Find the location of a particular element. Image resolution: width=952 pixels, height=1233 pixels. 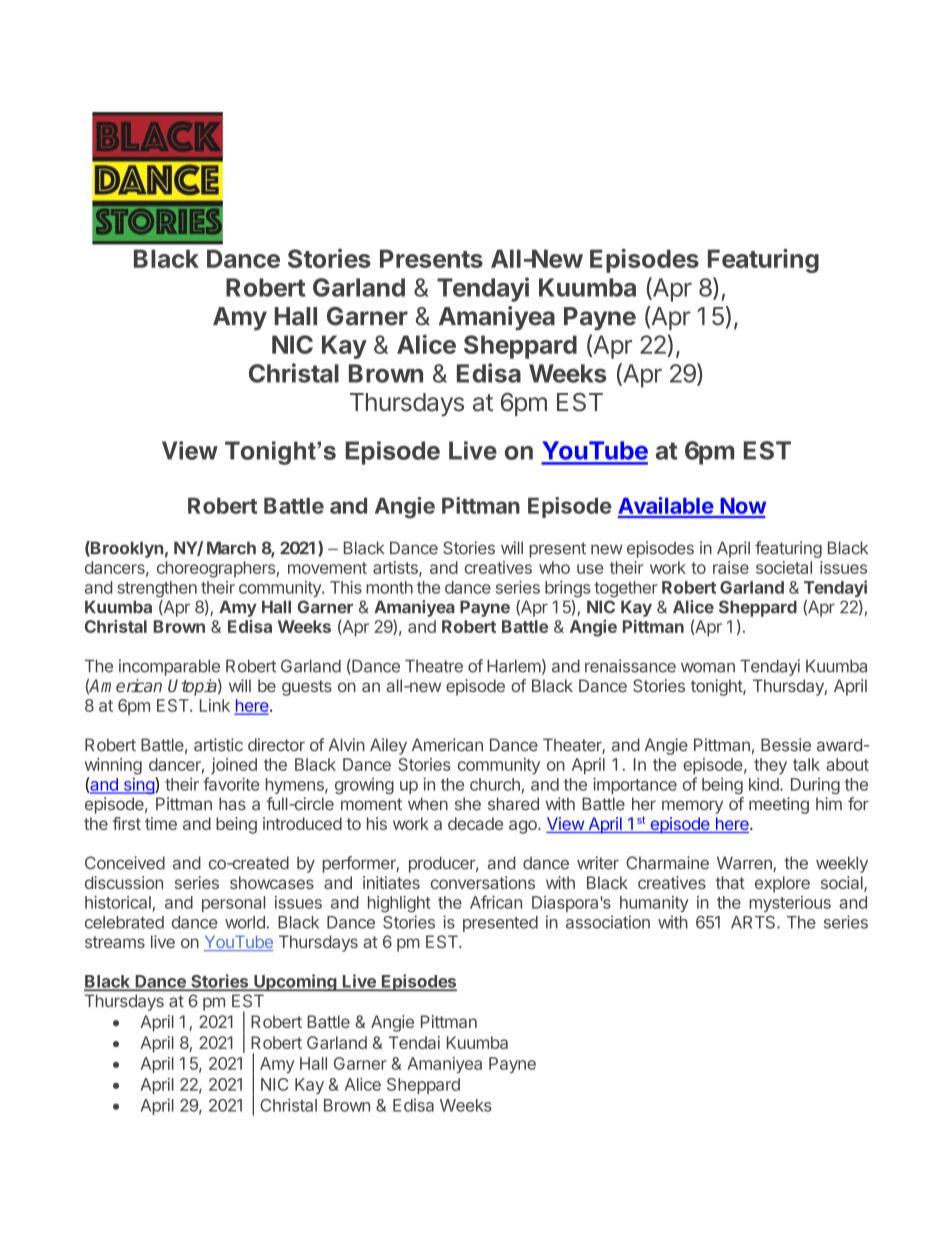

Warren is located at coordinates (745, 864).
